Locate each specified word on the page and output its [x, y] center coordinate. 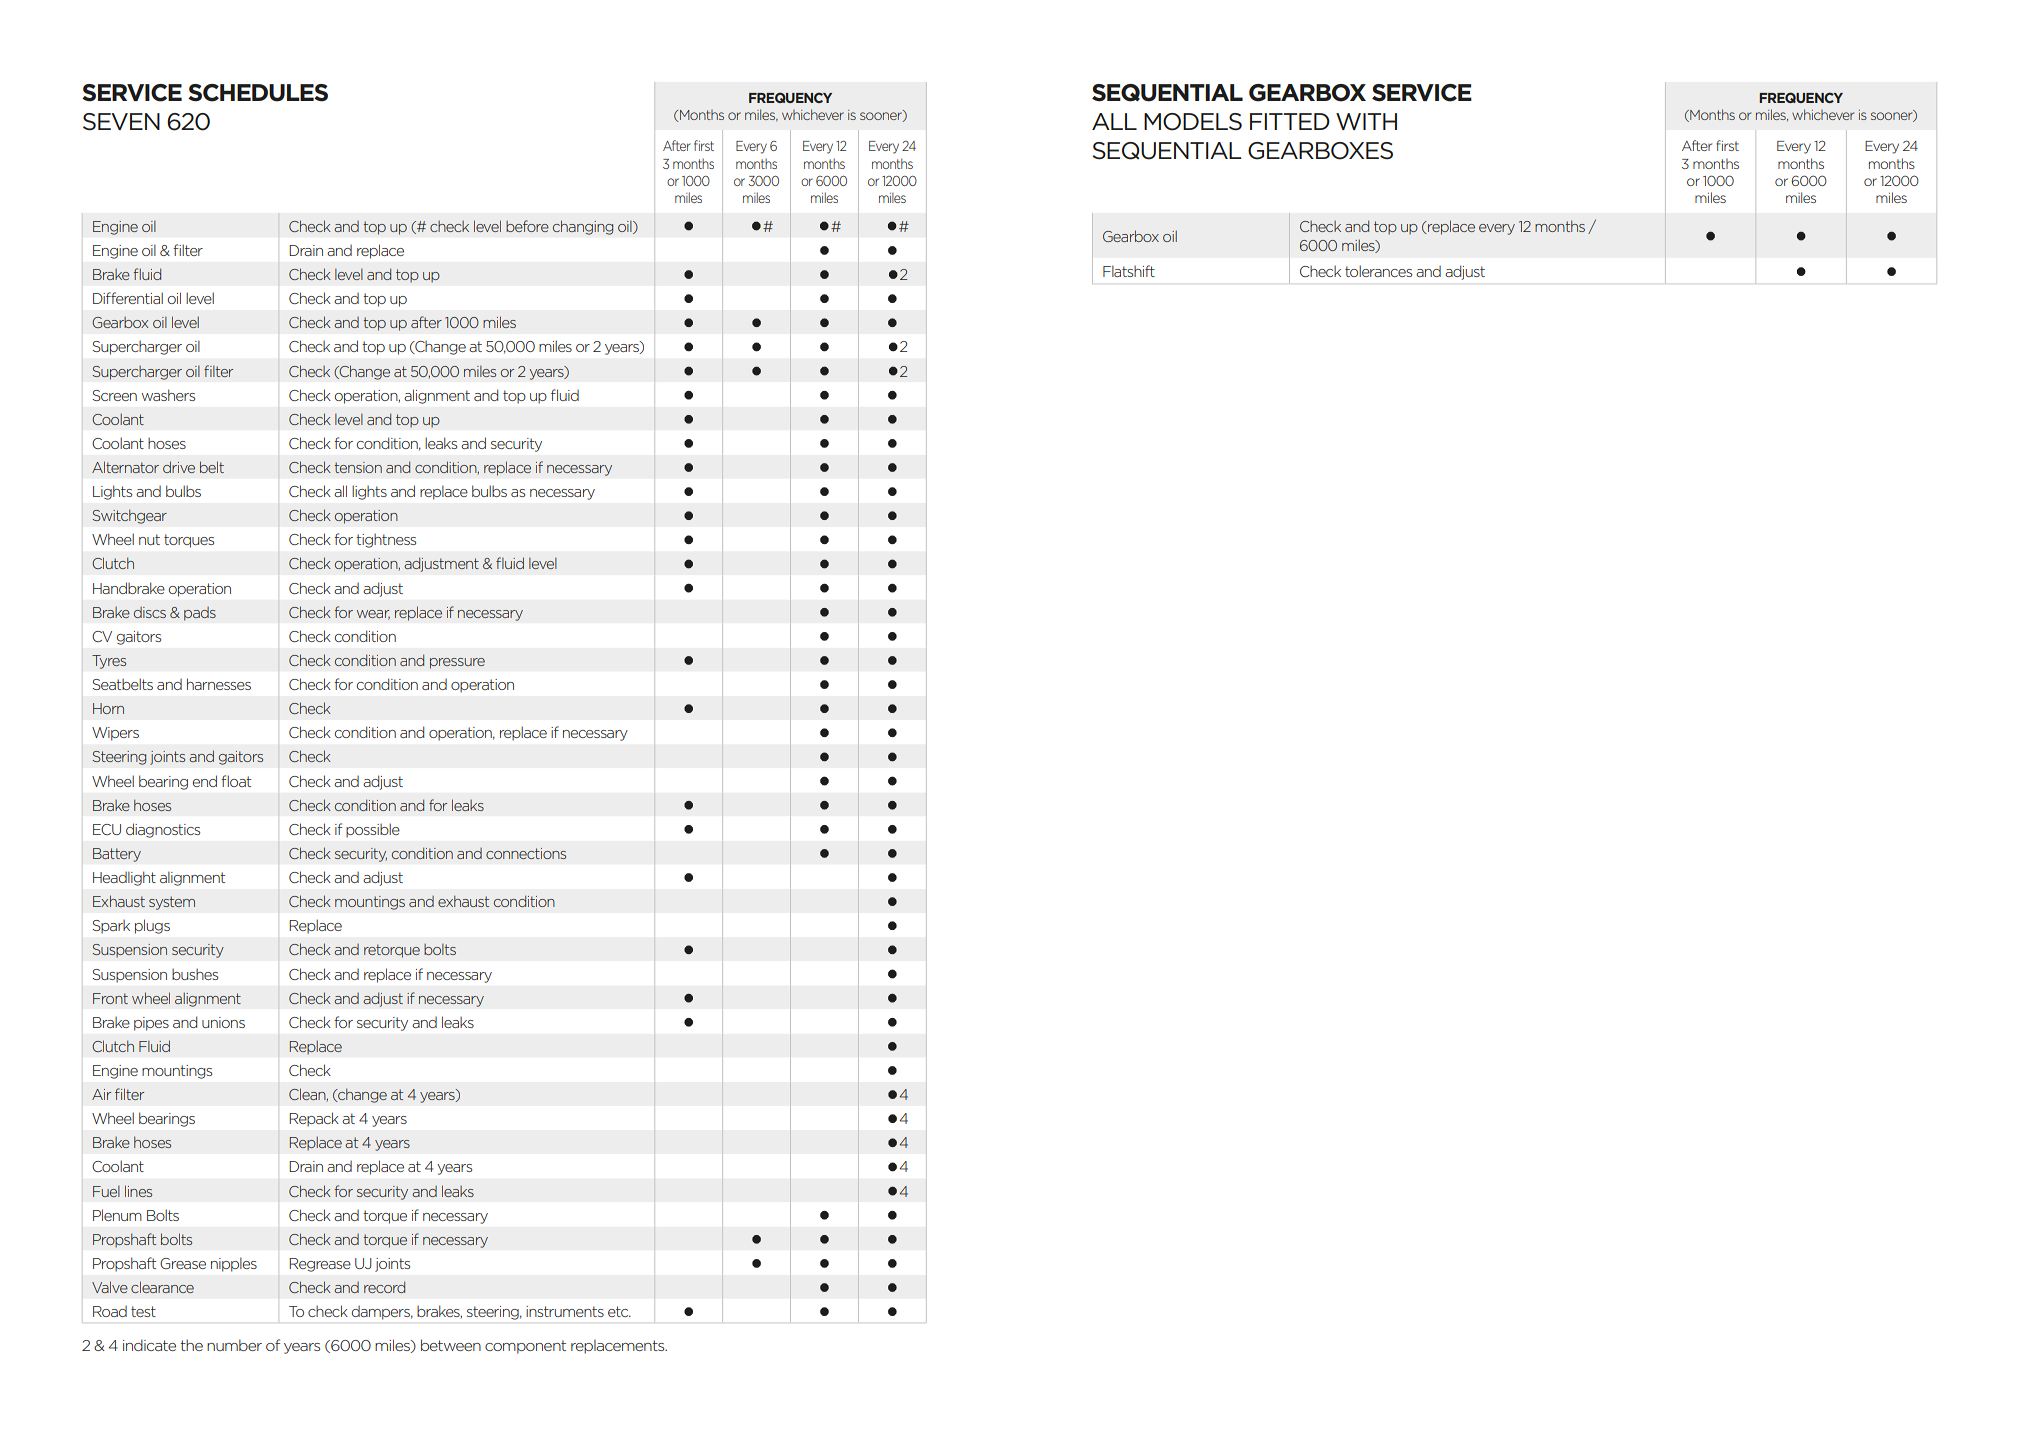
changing [583, 227]
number [234, 1345]
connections [526, 853]
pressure [457, 663]
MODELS [1193, 122]
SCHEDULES [258, 93]
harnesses [219, 684]
